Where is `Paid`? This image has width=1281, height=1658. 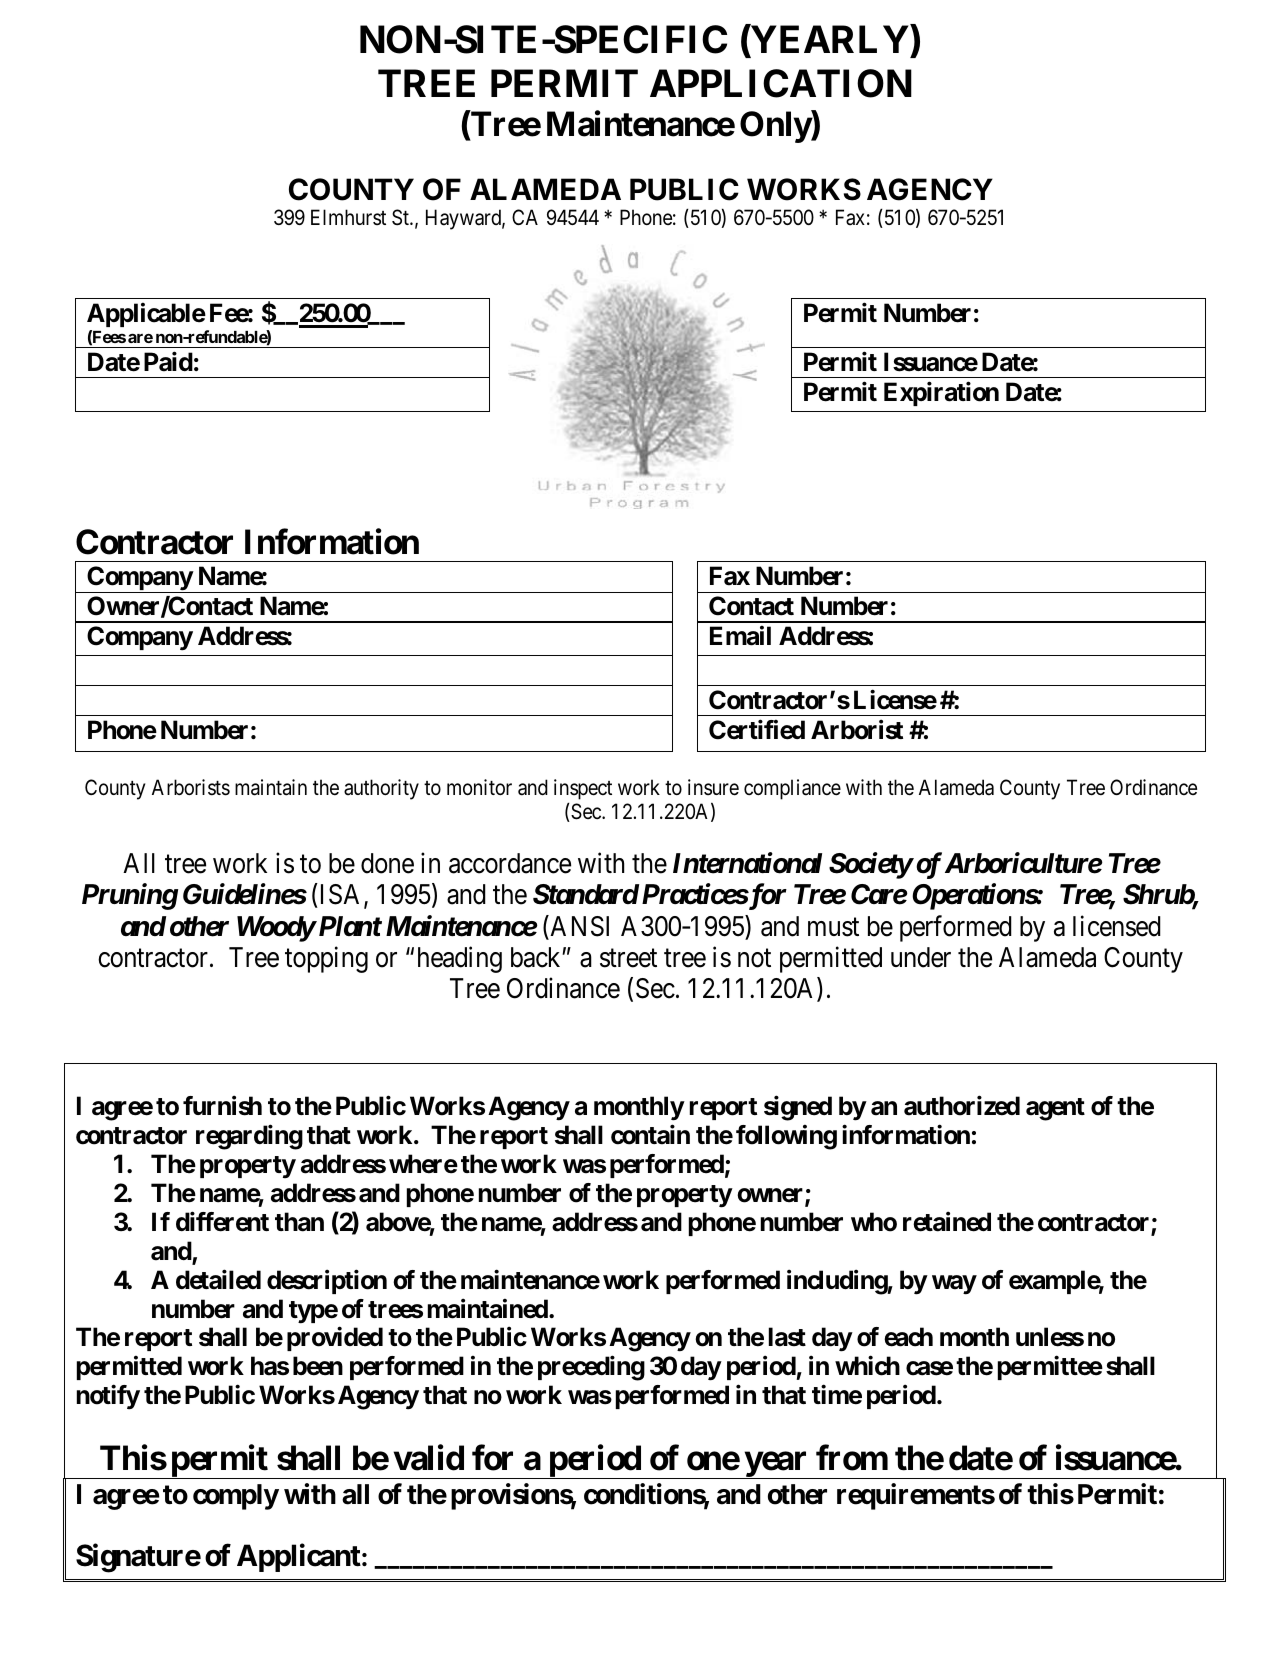 Paid is located at coordinates (168, 362).
